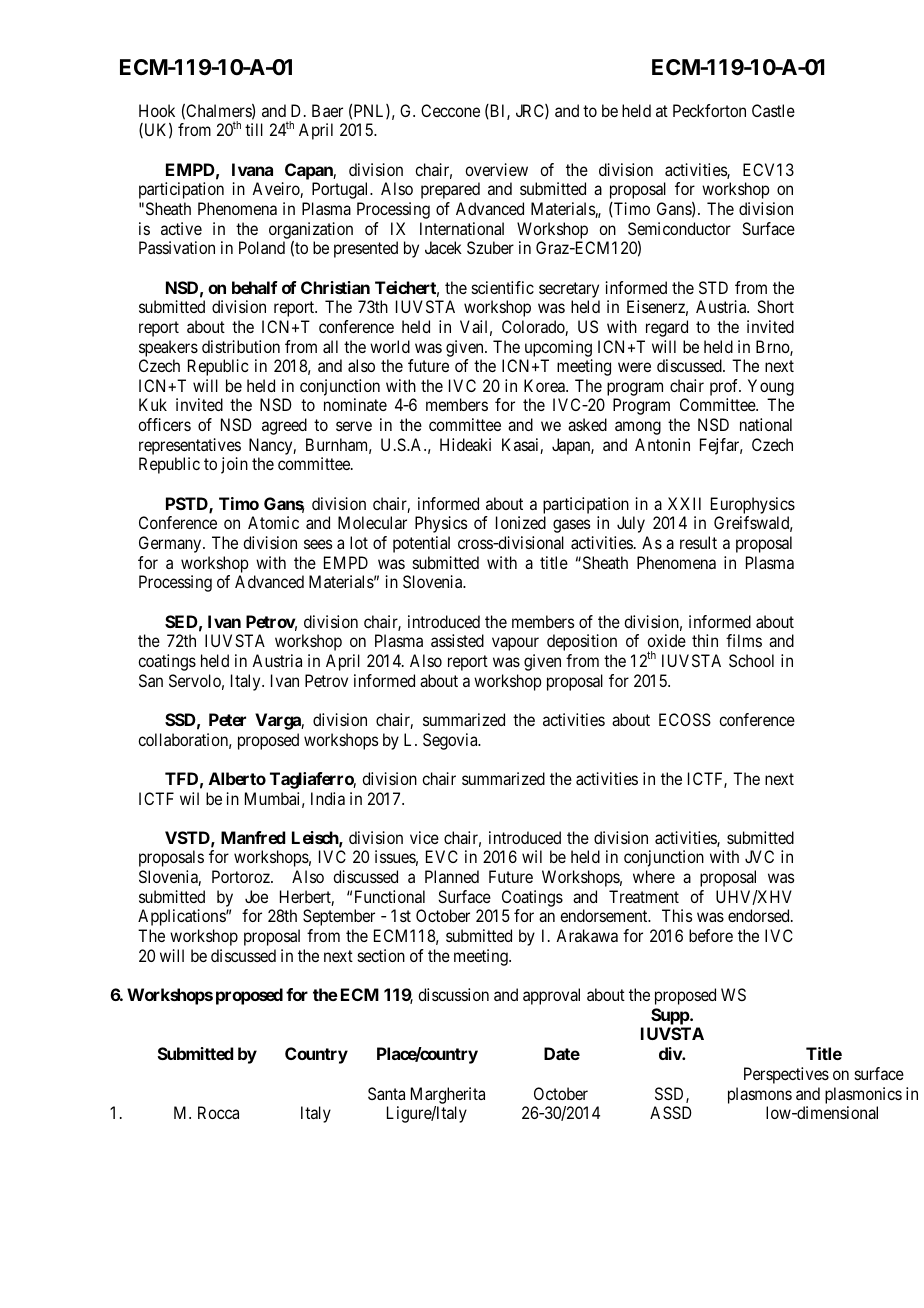 The height and width of the screenshot is (1308, 924). I want to click on where, so click(654, 876).
